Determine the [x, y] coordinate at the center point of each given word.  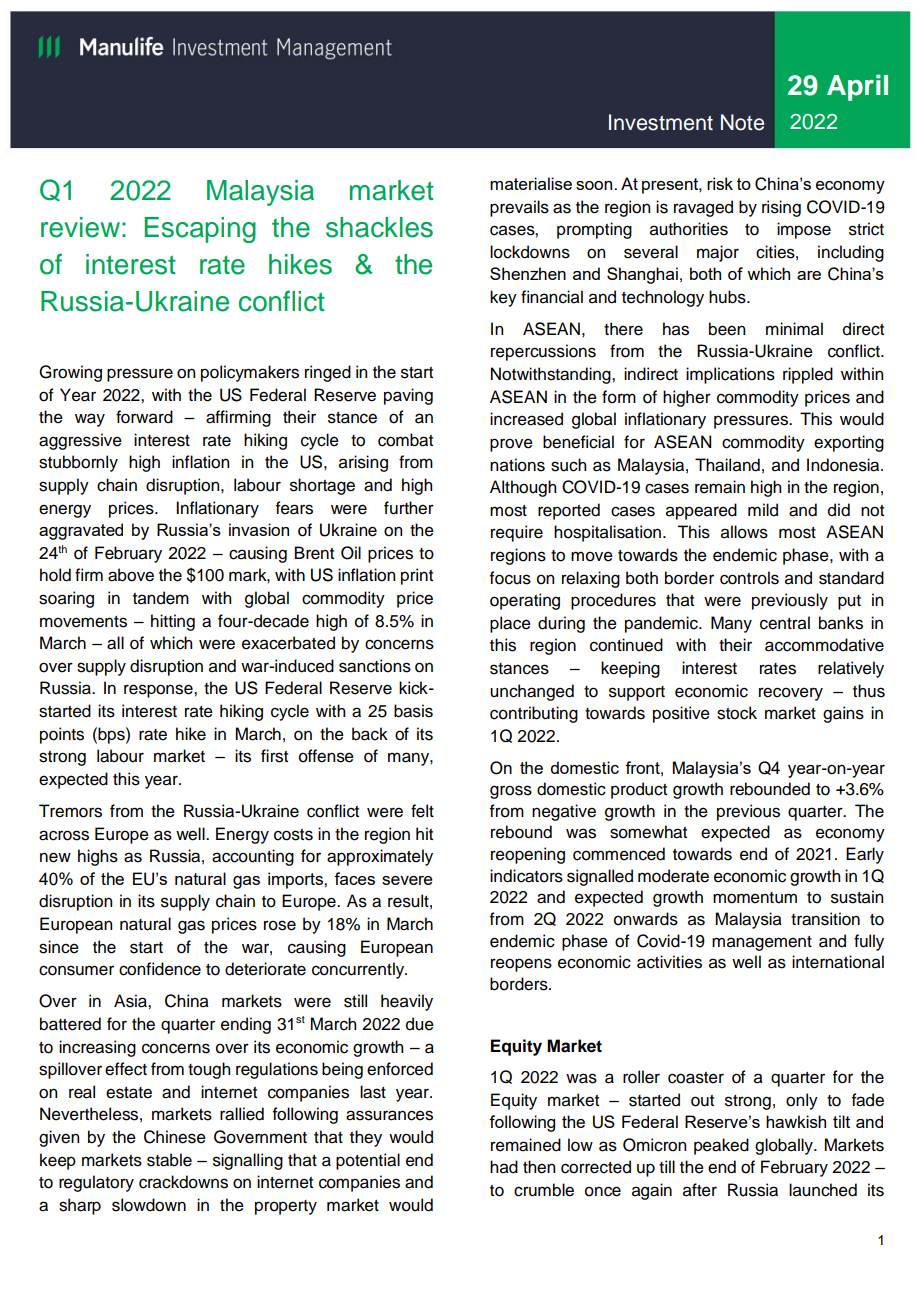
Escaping [200, 230]
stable [169, 1160]
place [510, 624]
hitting [173, 622]
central [785, 623]
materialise [531, 183]
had [504, 1167]
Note [742, 122]
